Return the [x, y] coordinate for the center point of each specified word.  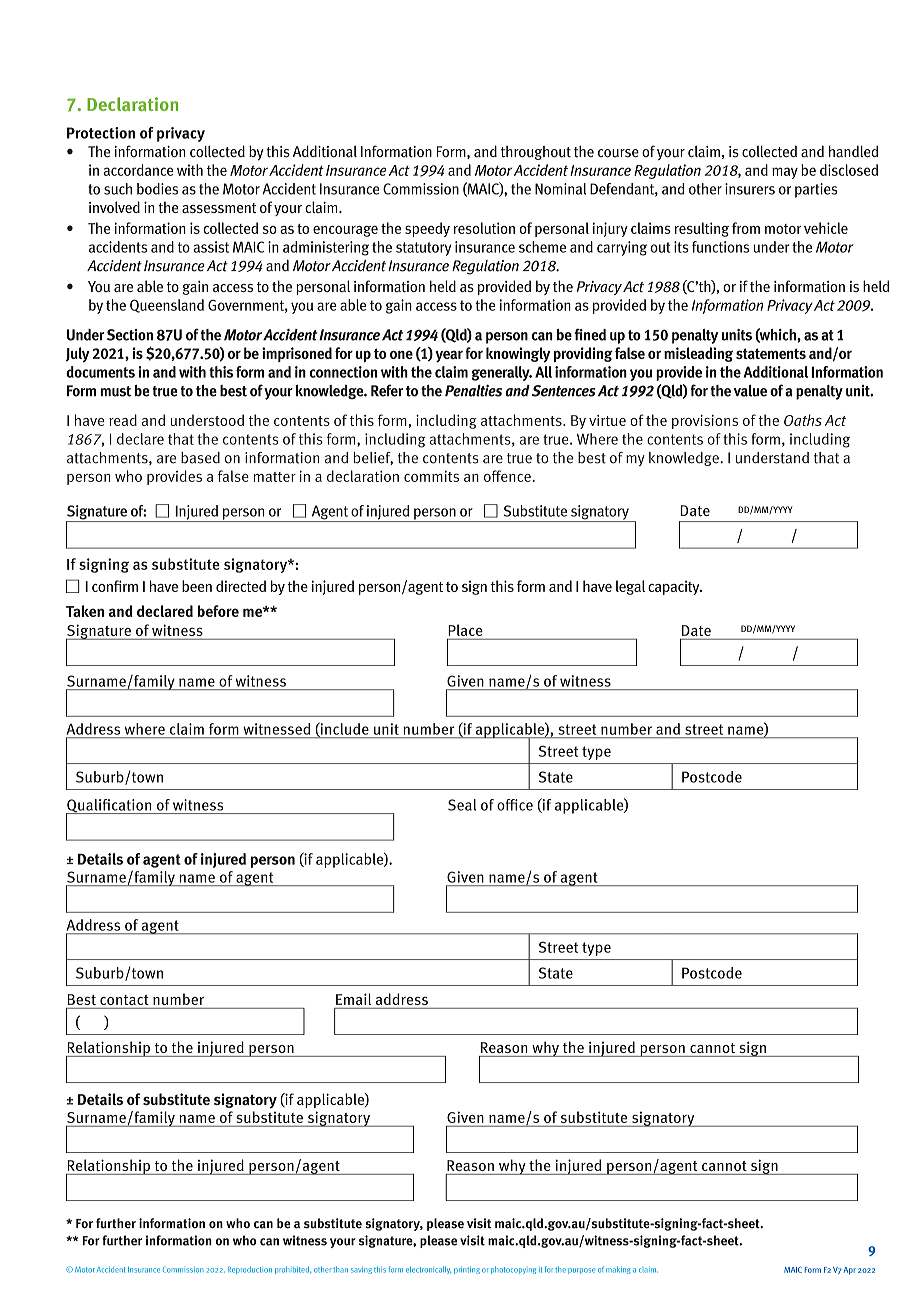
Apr [850, 1271]
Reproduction [250, 1270]
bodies [157, 189]
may [785, 173]
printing [467, 1270]
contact [124, 1000]
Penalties [473, 391]
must [115, 391]
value [750, 391]
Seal [462, 805]
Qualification [110, 807]
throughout [536, 153]
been [197, 586]
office [515, 805]
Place [466, 631]
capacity [675, 588]
